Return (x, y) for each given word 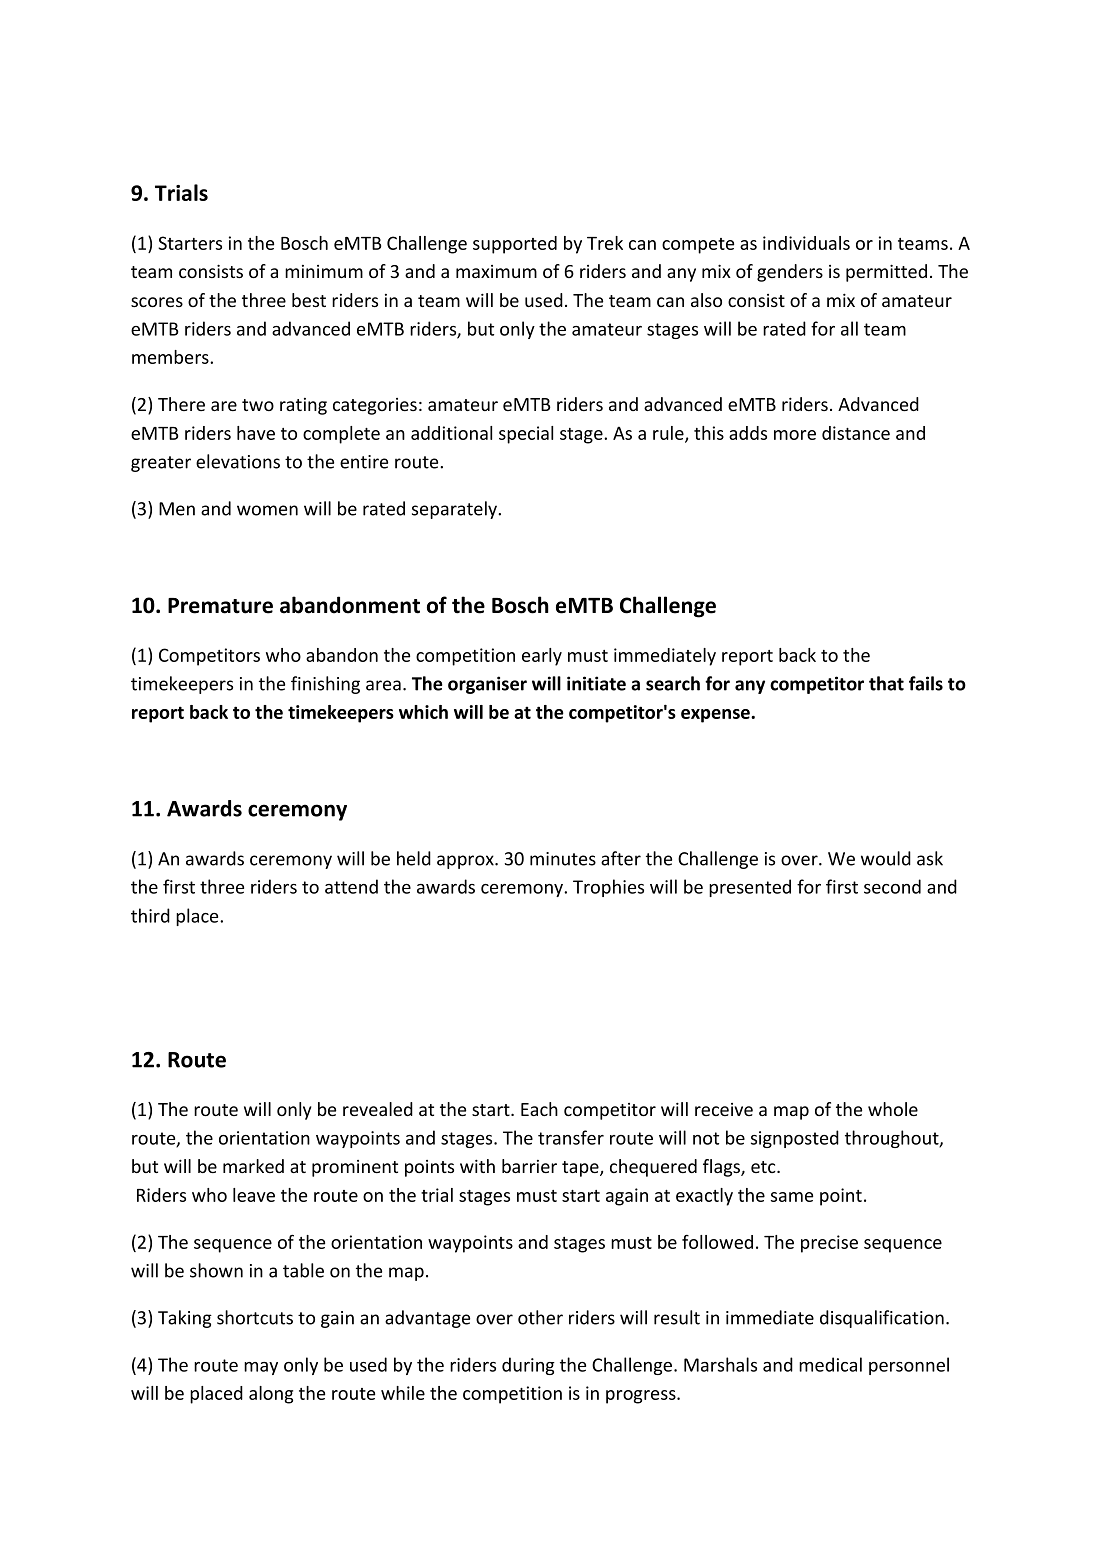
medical (830, 1364)
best (309, 300)
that (886, 683)
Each (539, 1109)
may (261, 1368)
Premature (220, 606)
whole (893, 1109)
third (150, 915)
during (528, 1366)
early (542, 657)
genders (790, 273)
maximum (496, 271)
